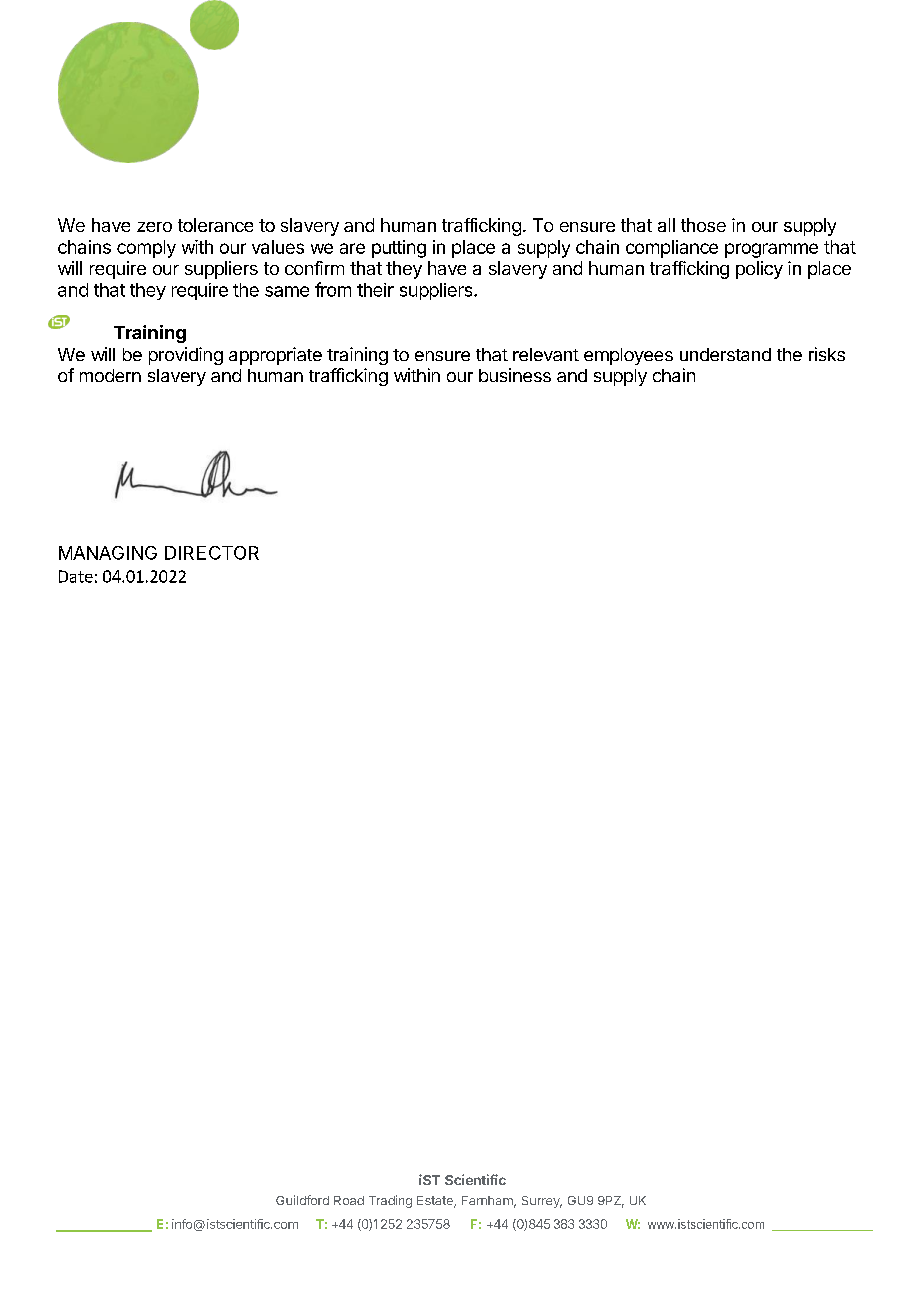 The height and width of the document is (1307, 924). What do you see at coordinates (436, 1202) in the document?
I see `Estate` at bounding box center [436, 1202].
